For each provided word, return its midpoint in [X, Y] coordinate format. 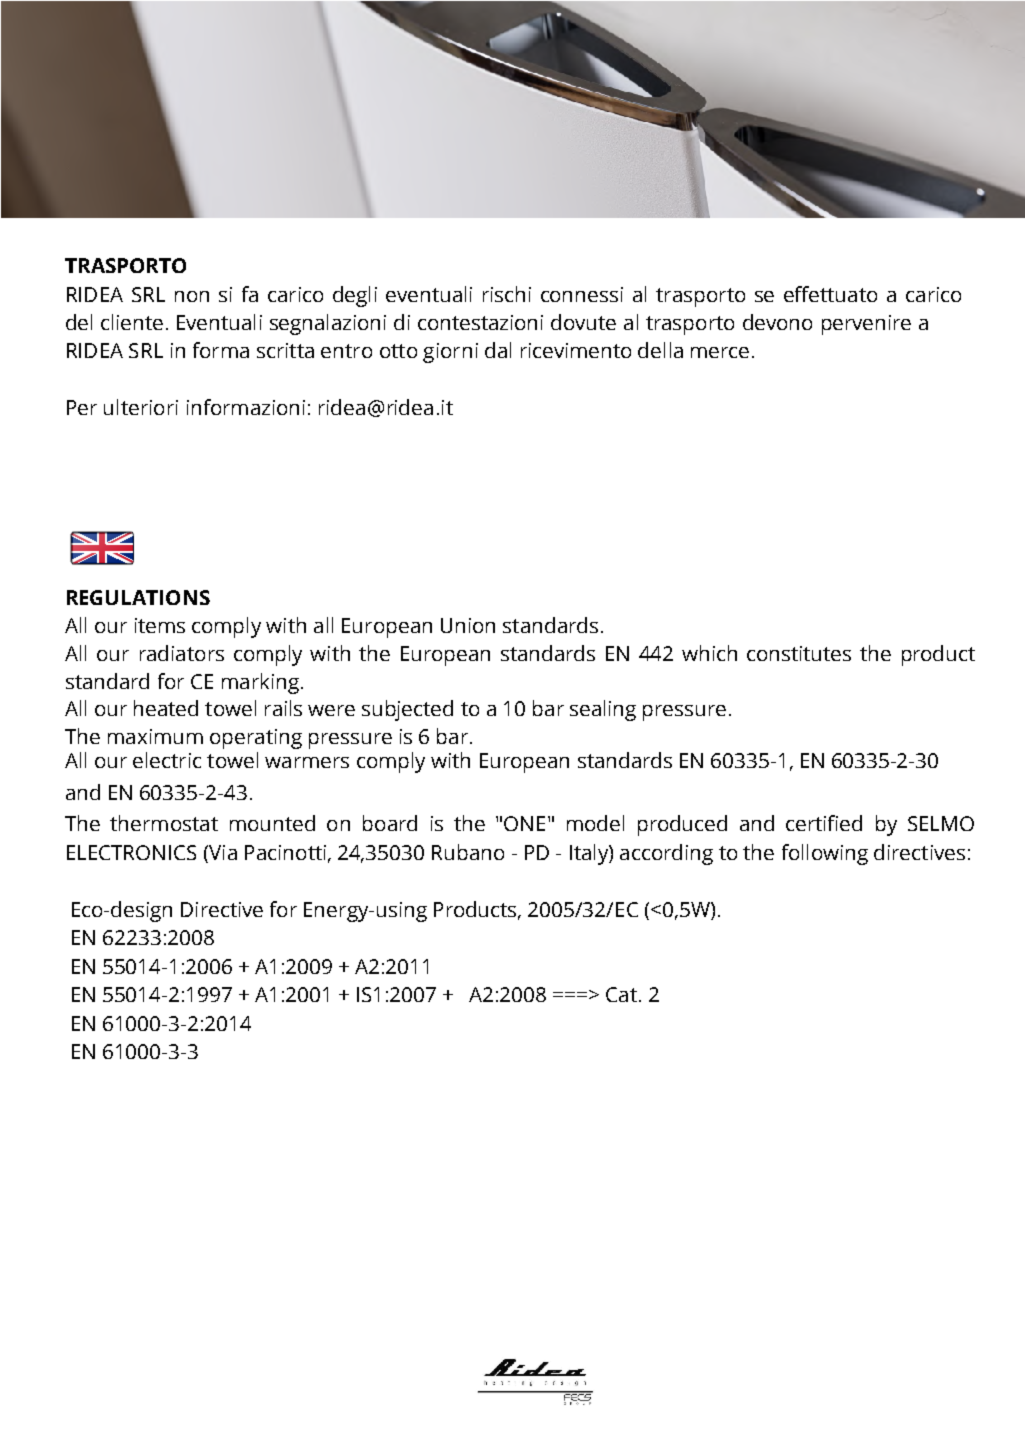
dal [498, 350]
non [192, 296]
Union [468, 625]
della [660, 350]
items [160, 625]
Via [222, 852]
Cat [621, 994]
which [709, 653]
